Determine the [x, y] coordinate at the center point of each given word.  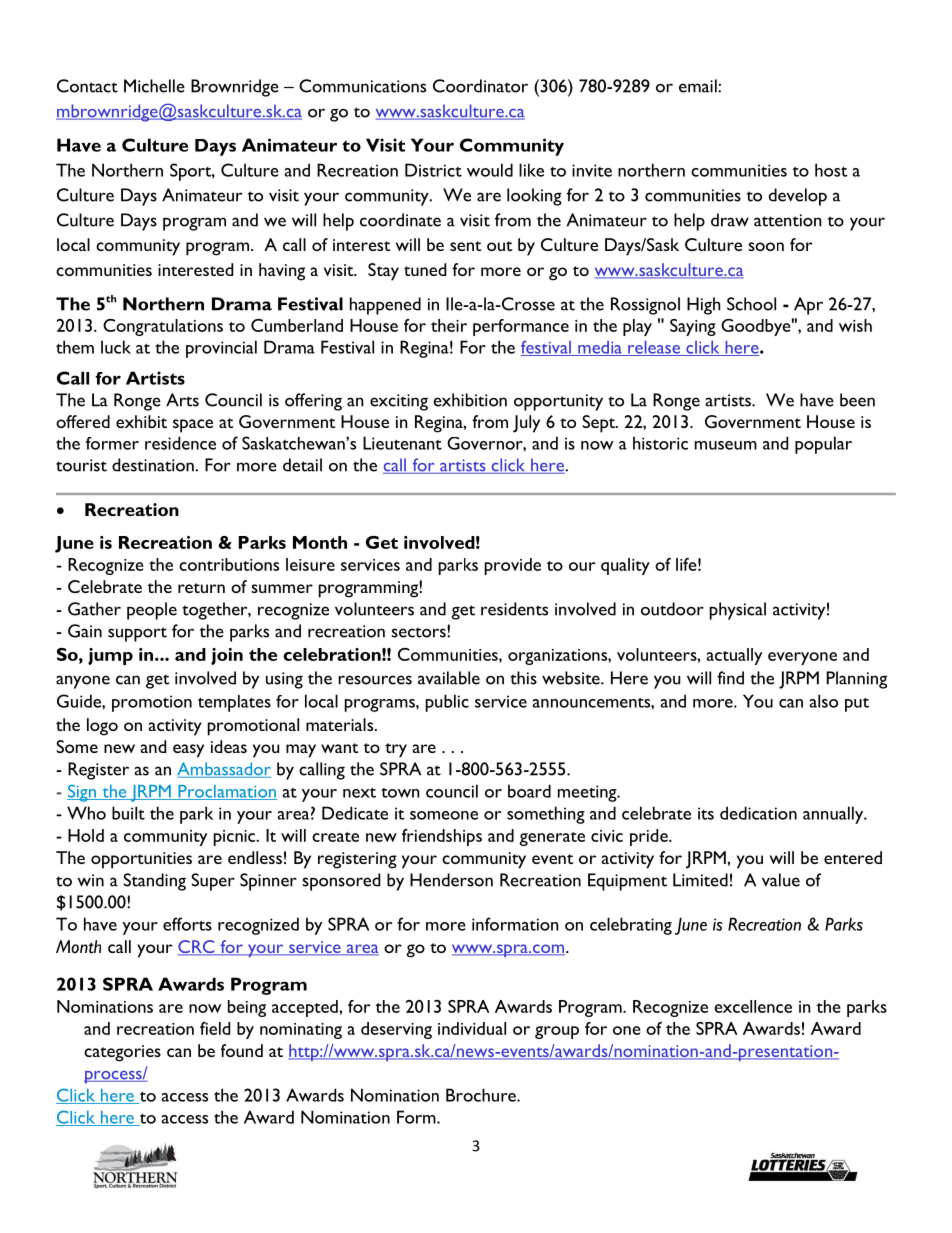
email [699, 86]
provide [513, 566]
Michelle [154, 86]
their [449, 325]
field [215, 1028]
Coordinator [480, 86]
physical [738, 611]
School [751, 304]
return [201, 588]
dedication [758, 813]
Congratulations [163, 327]
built [128, 813]
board [529, 791]
